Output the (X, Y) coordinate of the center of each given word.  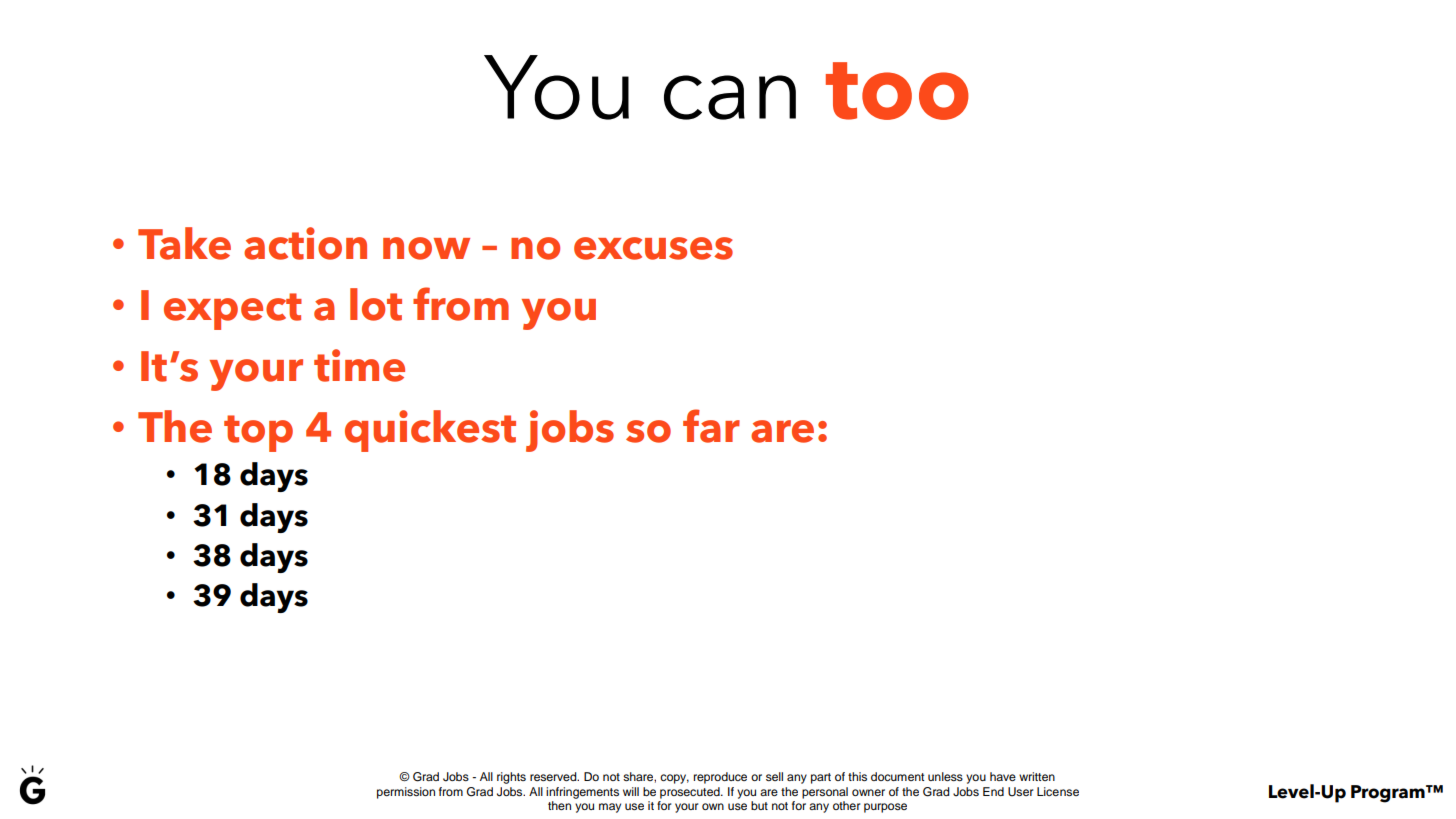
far (711, 426)
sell (774, 776)
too (897, 91)
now (426, 248)
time (359, 365)
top (258, 433)
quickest (430, 431)
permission (406, 793)
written (1037, 776)
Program (1389, 794)
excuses (653, 248)
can (730, 97)
